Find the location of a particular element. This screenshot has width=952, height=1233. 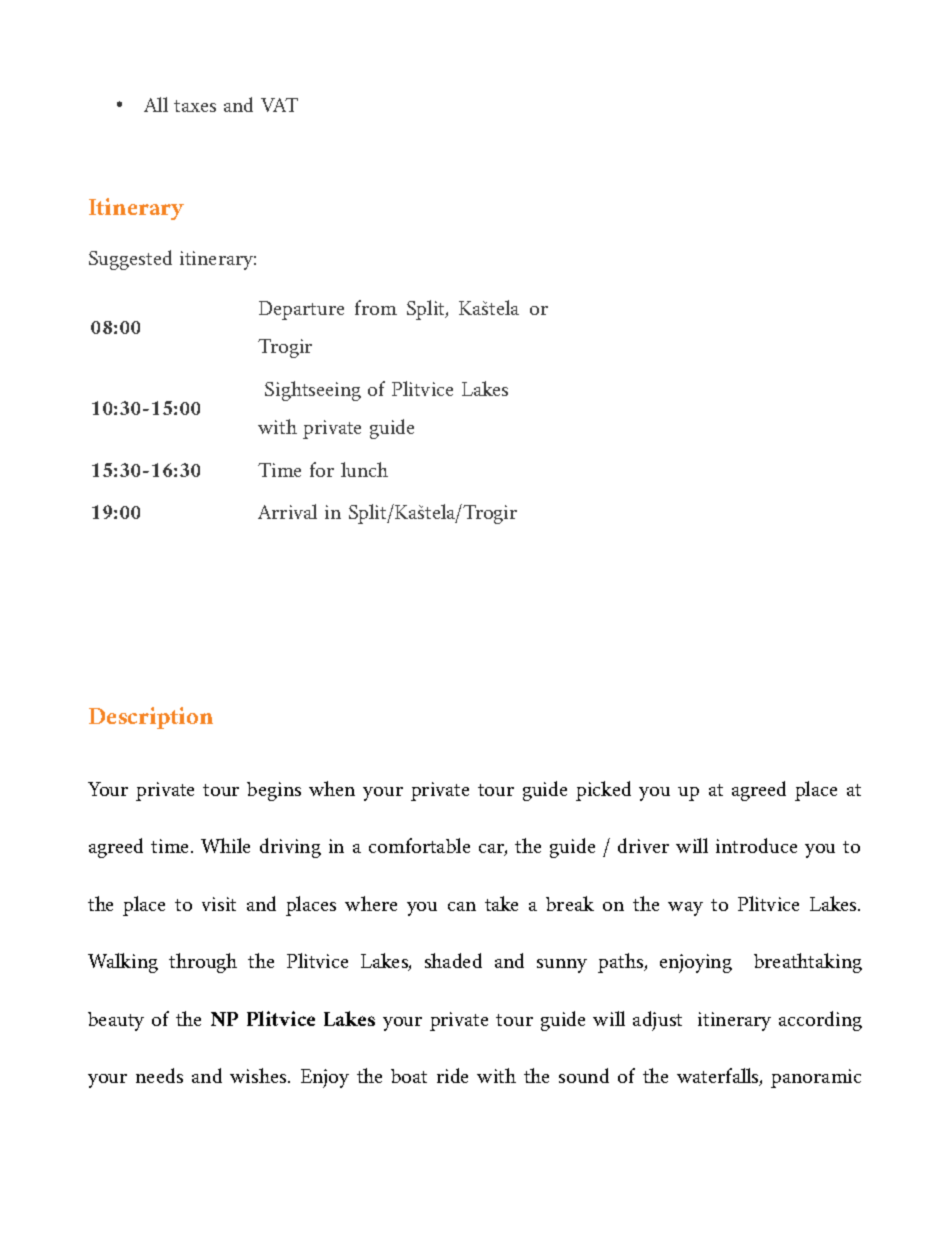

from is located at coordinates (376, 307).
